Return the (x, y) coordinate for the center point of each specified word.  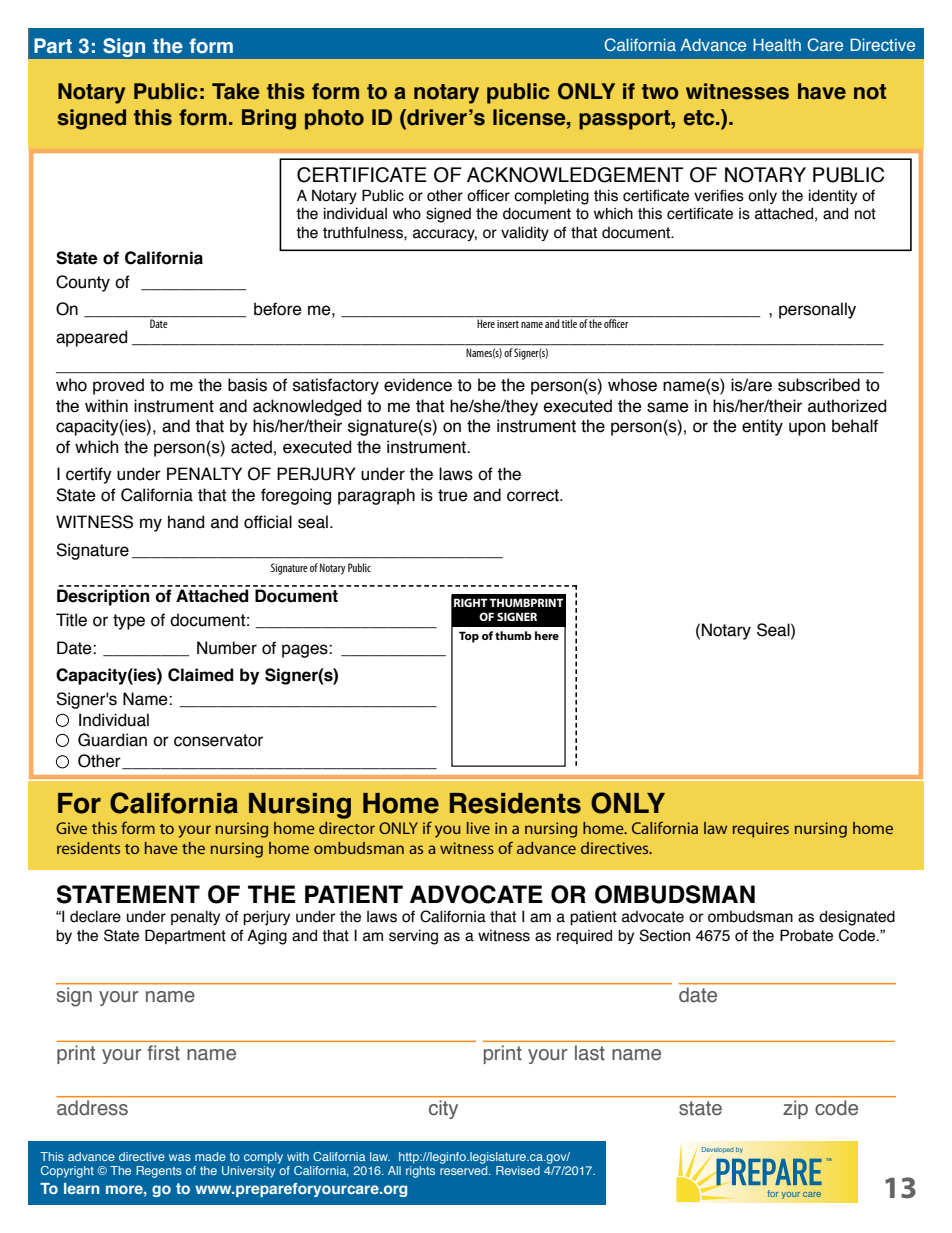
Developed (718, 1150)
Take (235, 91)
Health (777, 44)
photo (334, 119)
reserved (465, 1170)
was (180, 1157)
